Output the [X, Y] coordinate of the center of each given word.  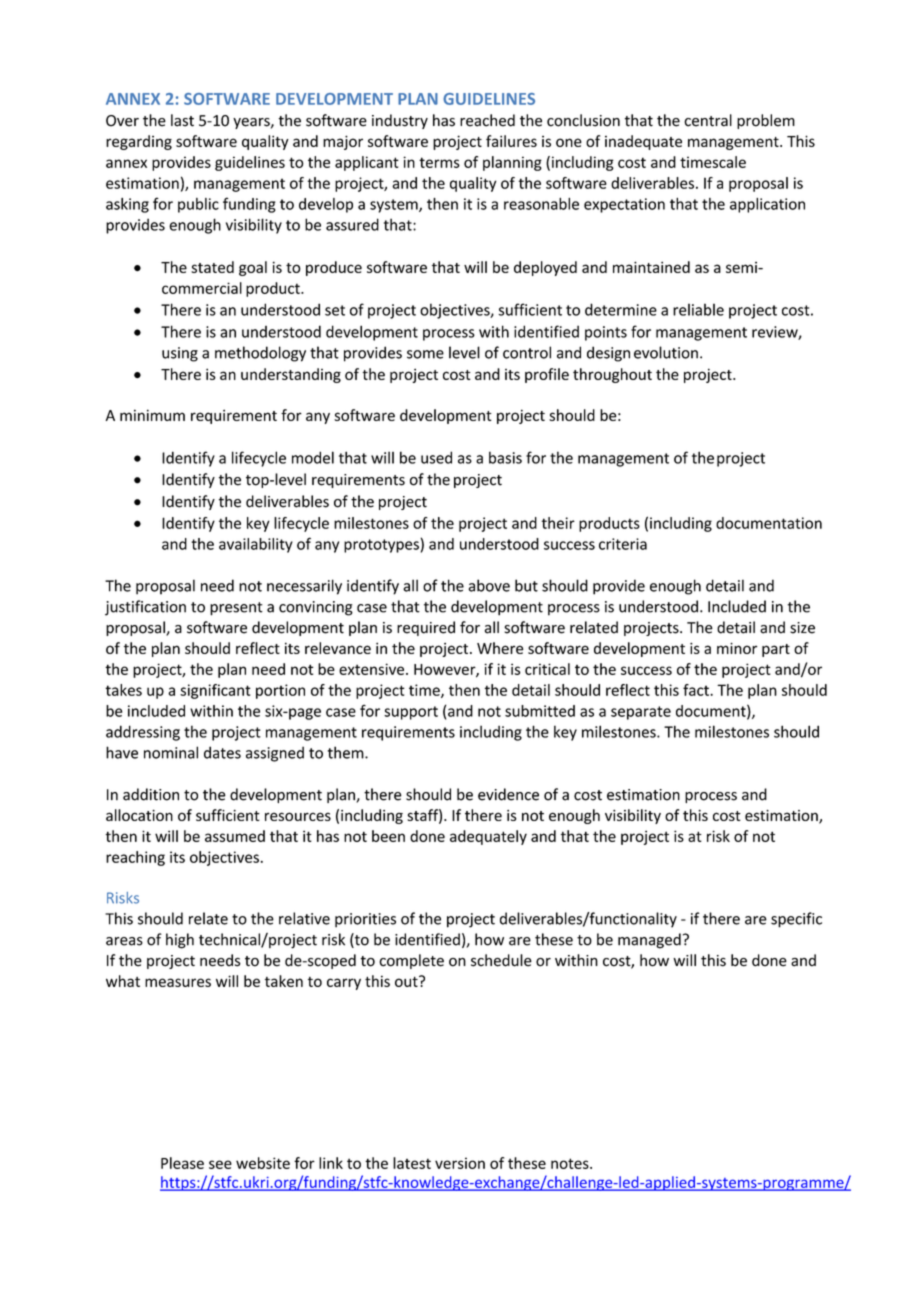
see [220, 1164]
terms [439, 162]
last [182, 120]
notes [571, 1163]
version [460, 1163]
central [708, 120]
